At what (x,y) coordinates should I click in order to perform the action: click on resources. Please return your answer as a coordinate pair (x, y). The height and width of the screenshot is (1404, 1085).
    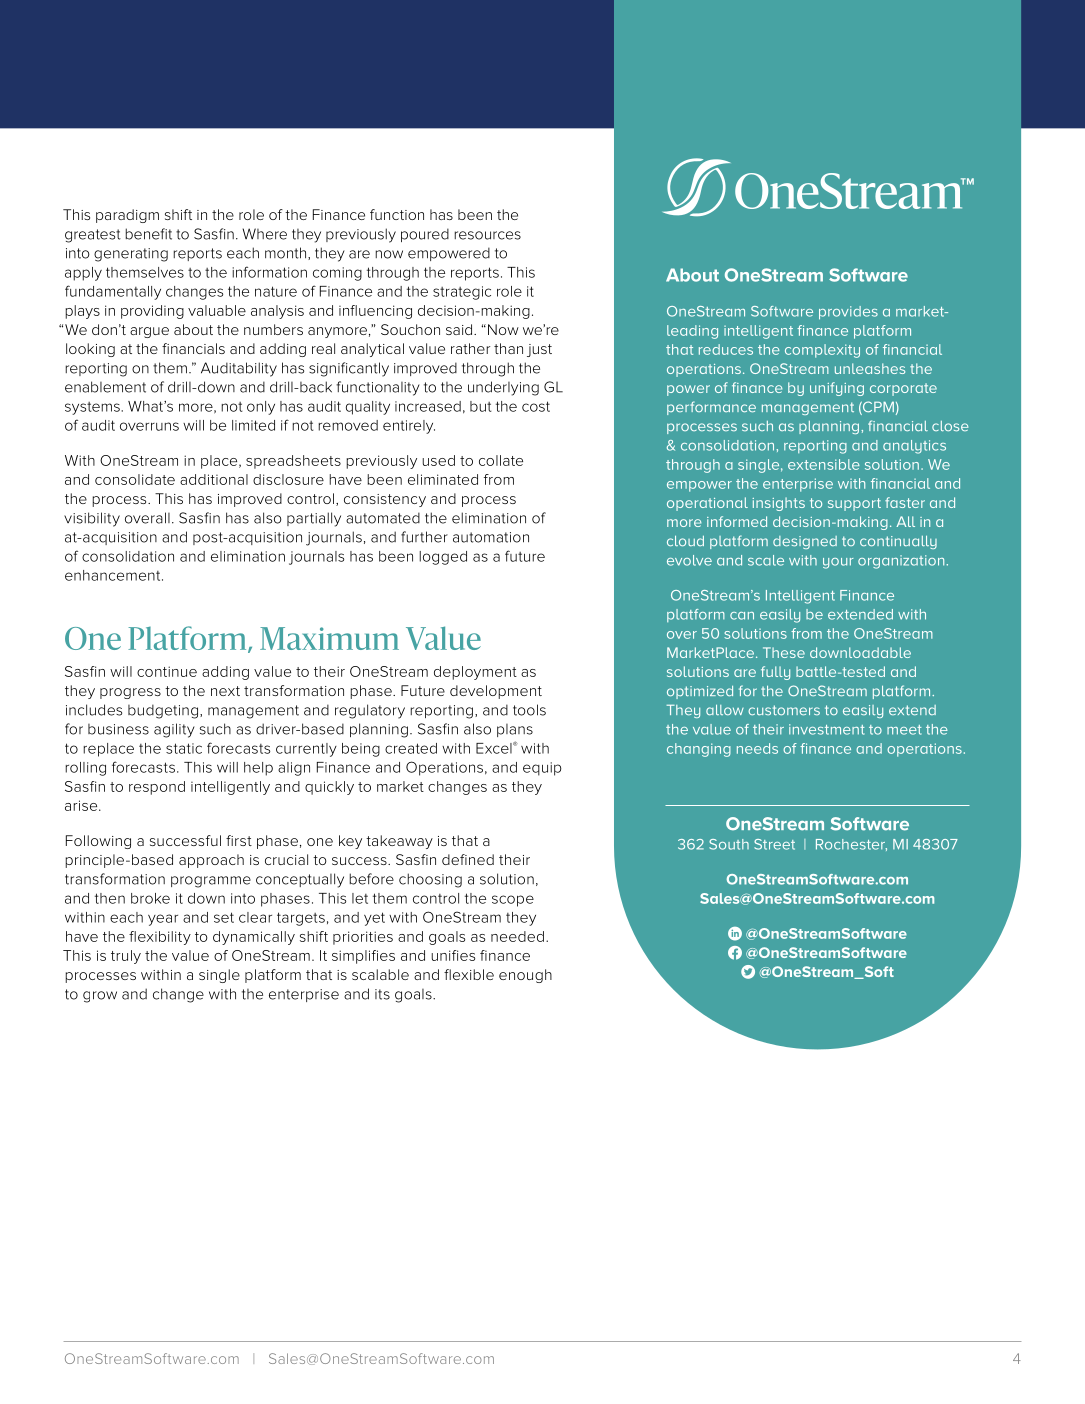
    Looking at the image, I should click on (487, 235).
